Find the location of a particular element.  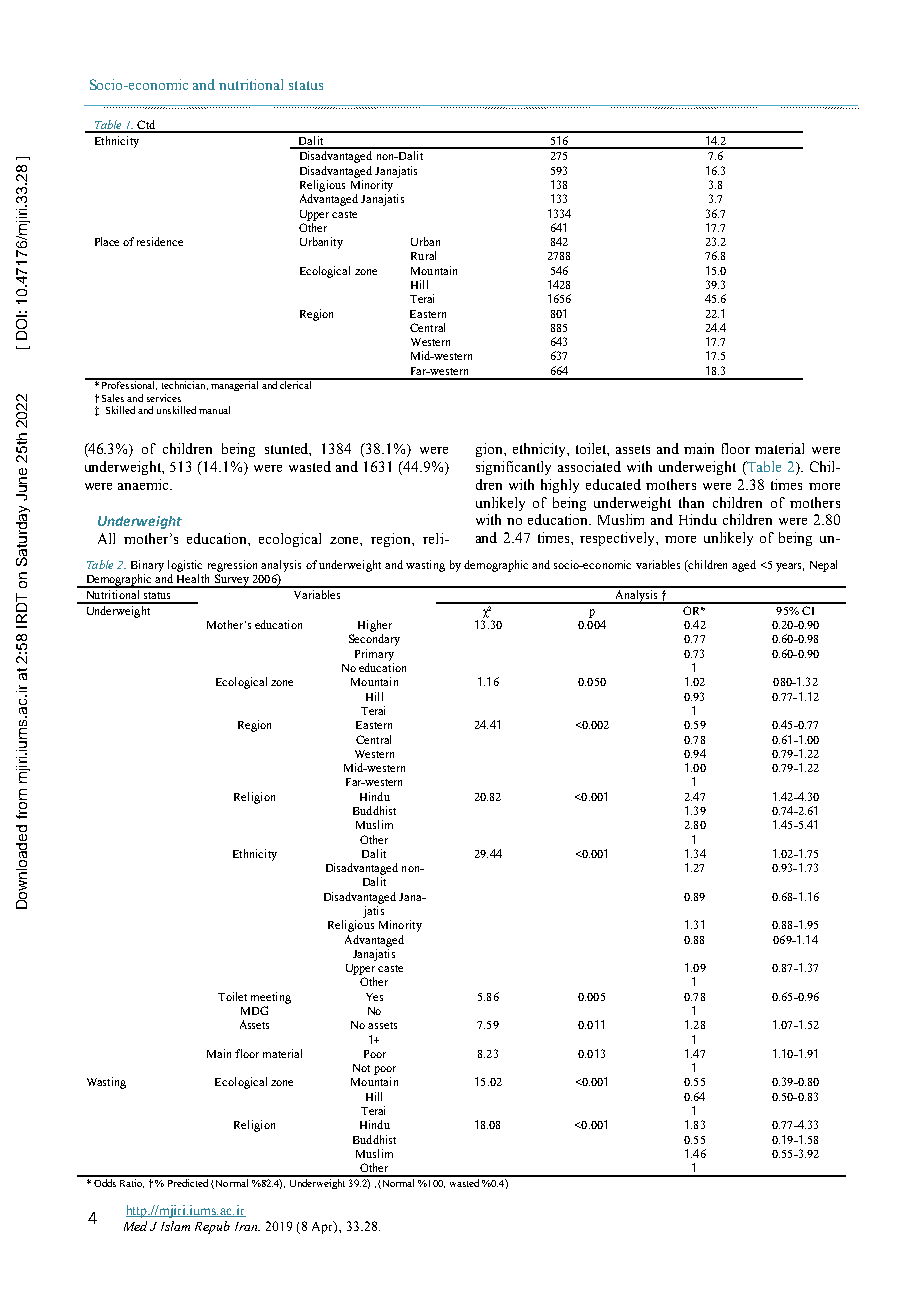

Predicted is located at coordinates (188, 1181).
